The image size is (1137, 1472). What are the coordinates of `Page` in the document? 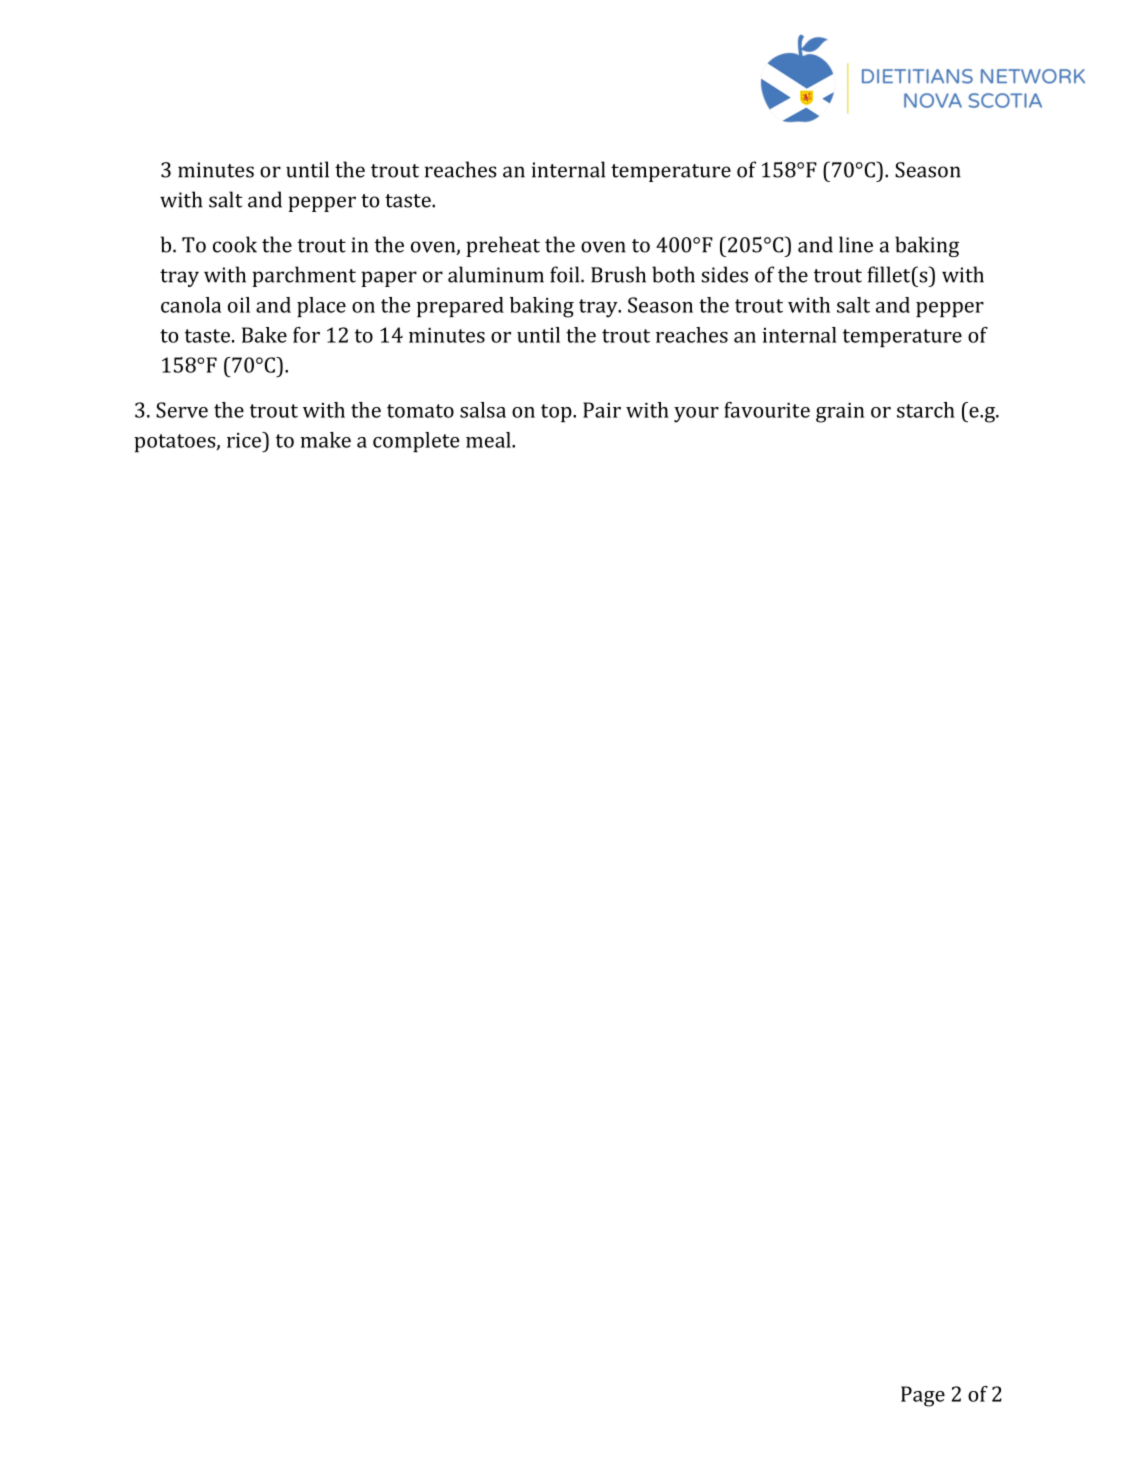 It's located at (923, 1396).
